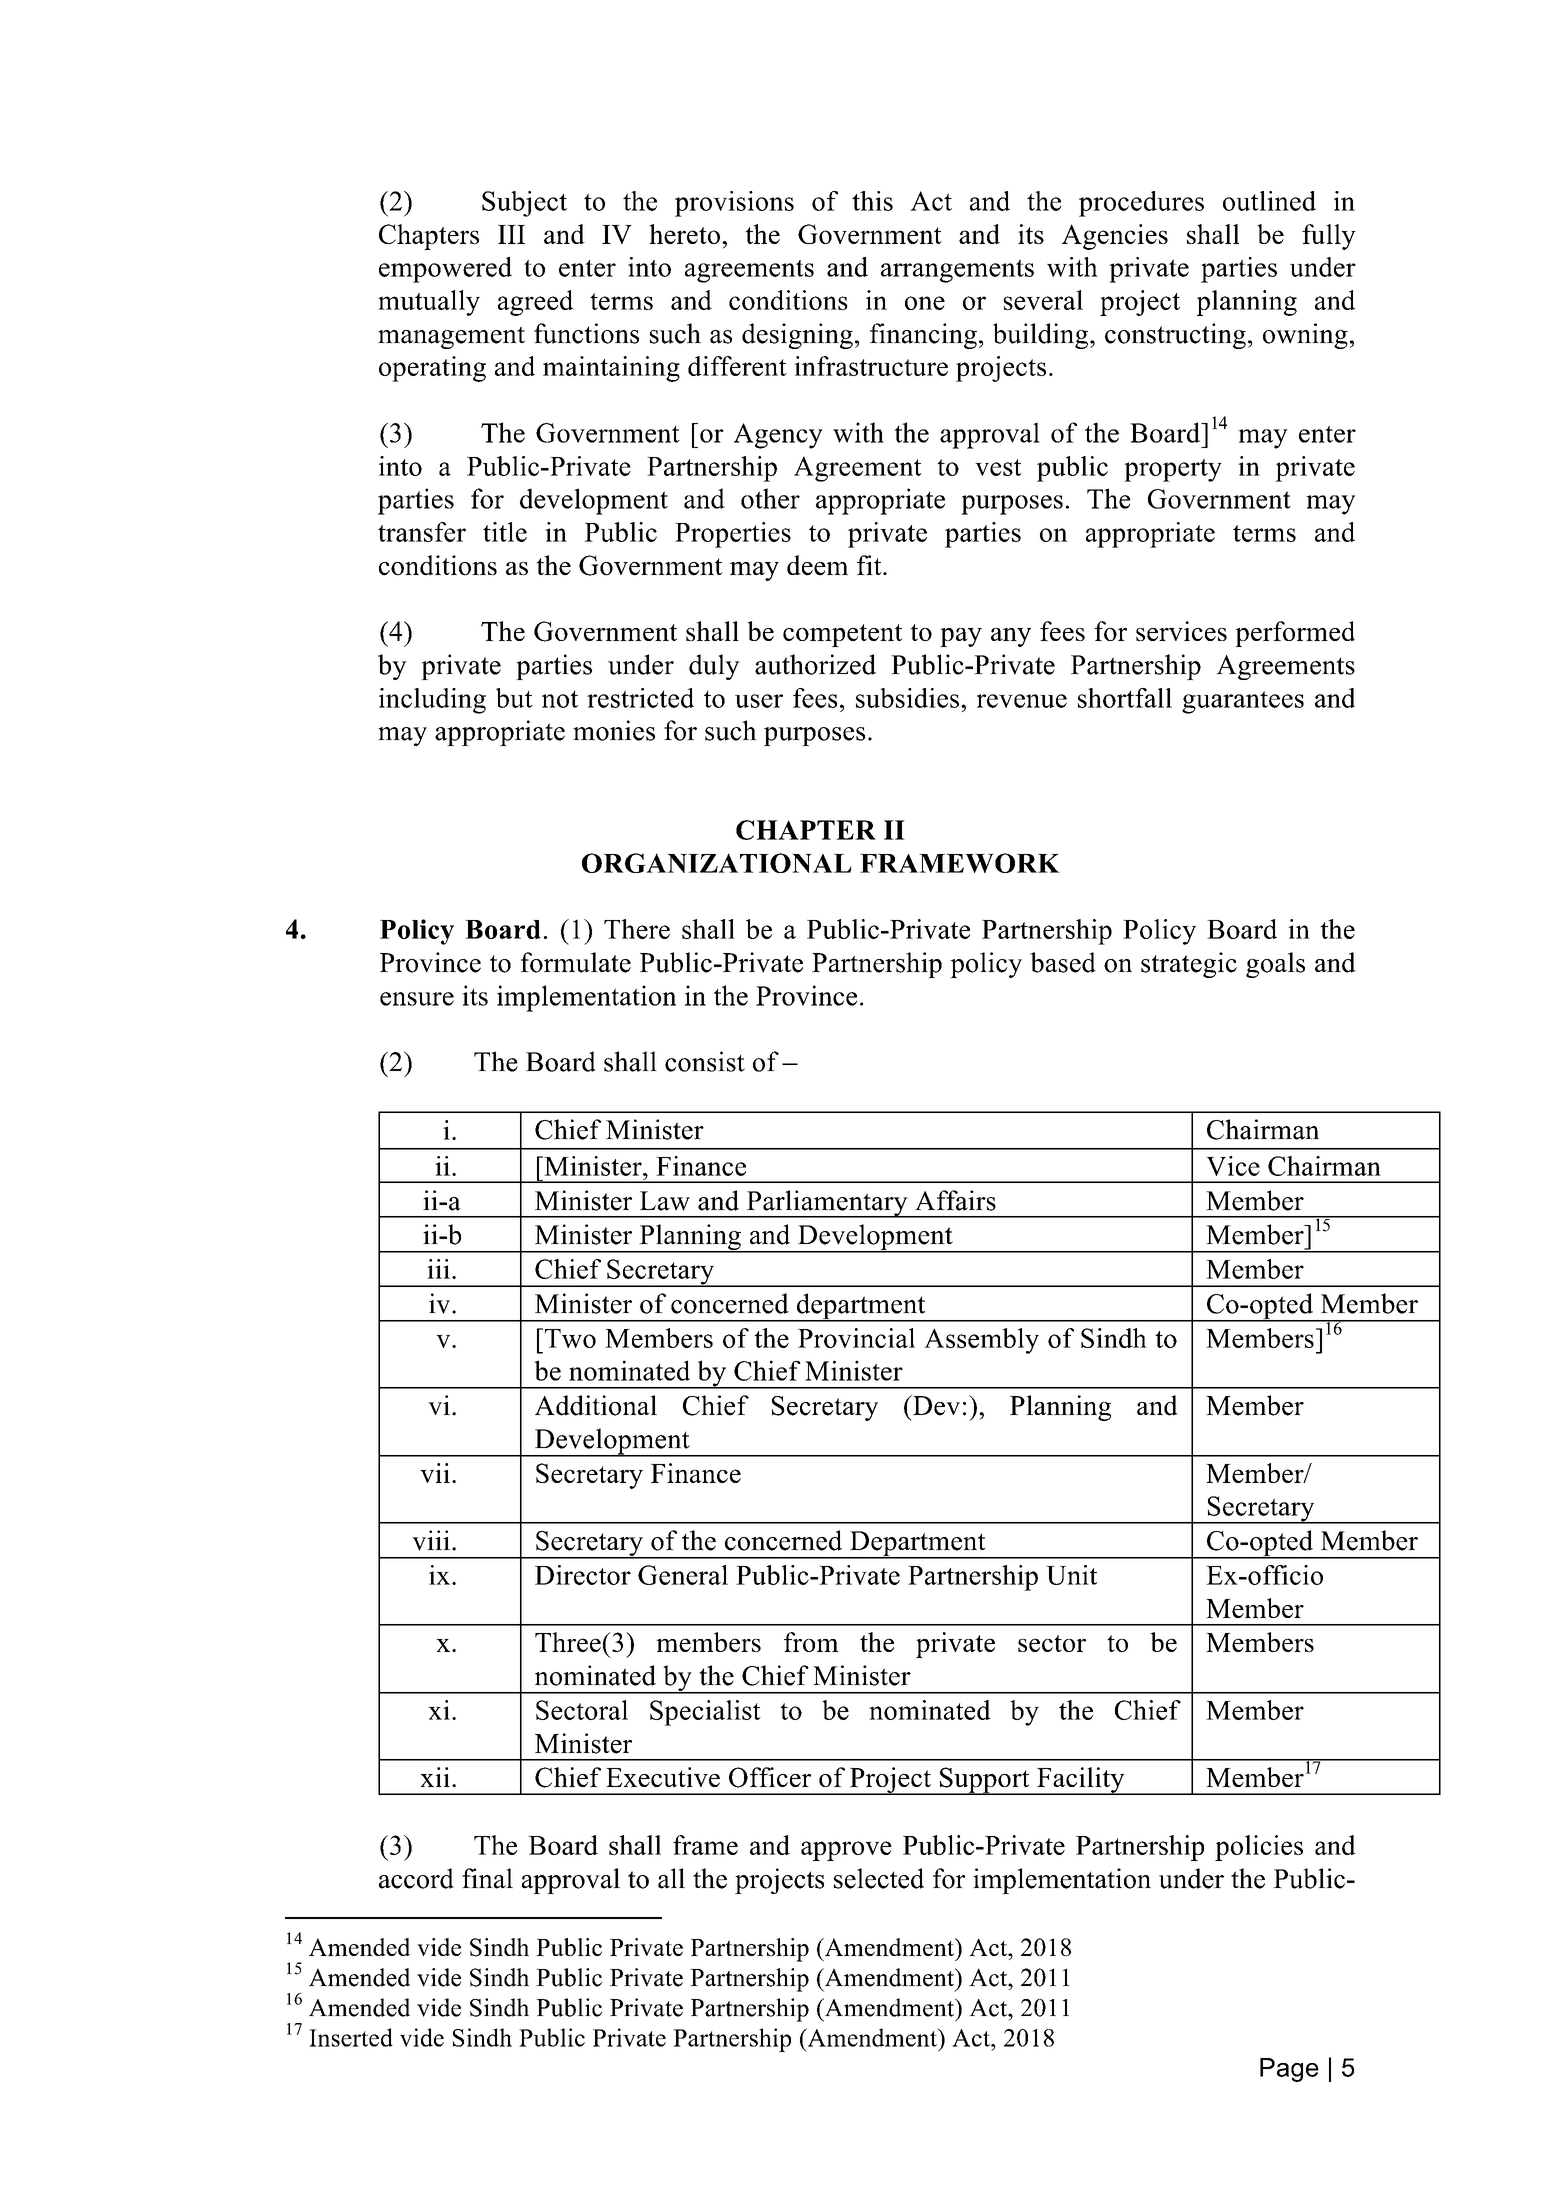 This image has height=2204, width=1558. What do you see at coordinates (351, 2037) in the image?
I see `Inserted` at bounding box center [351, 2037].
